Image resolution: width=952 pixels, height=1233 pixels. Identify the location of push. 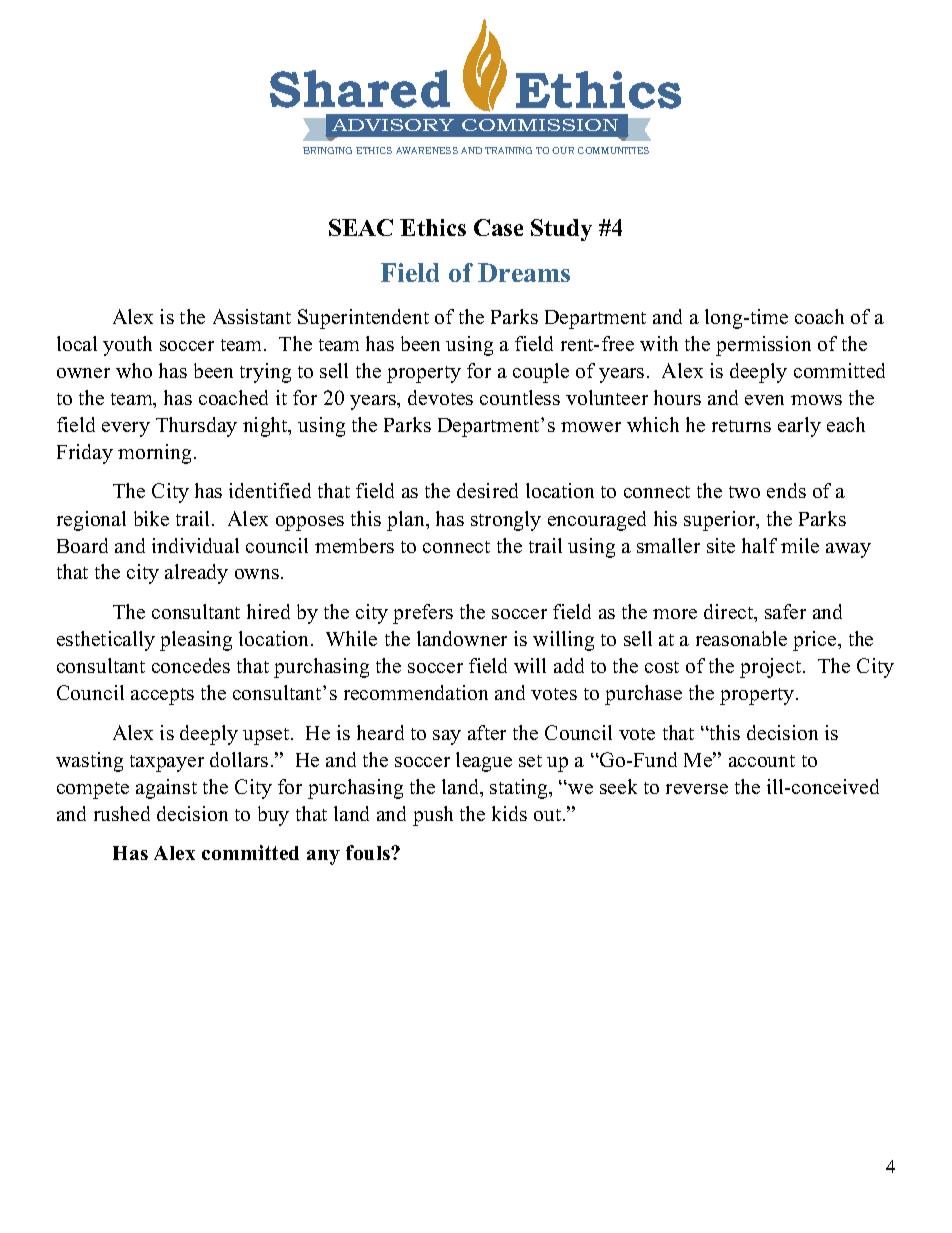
(433, 816).
